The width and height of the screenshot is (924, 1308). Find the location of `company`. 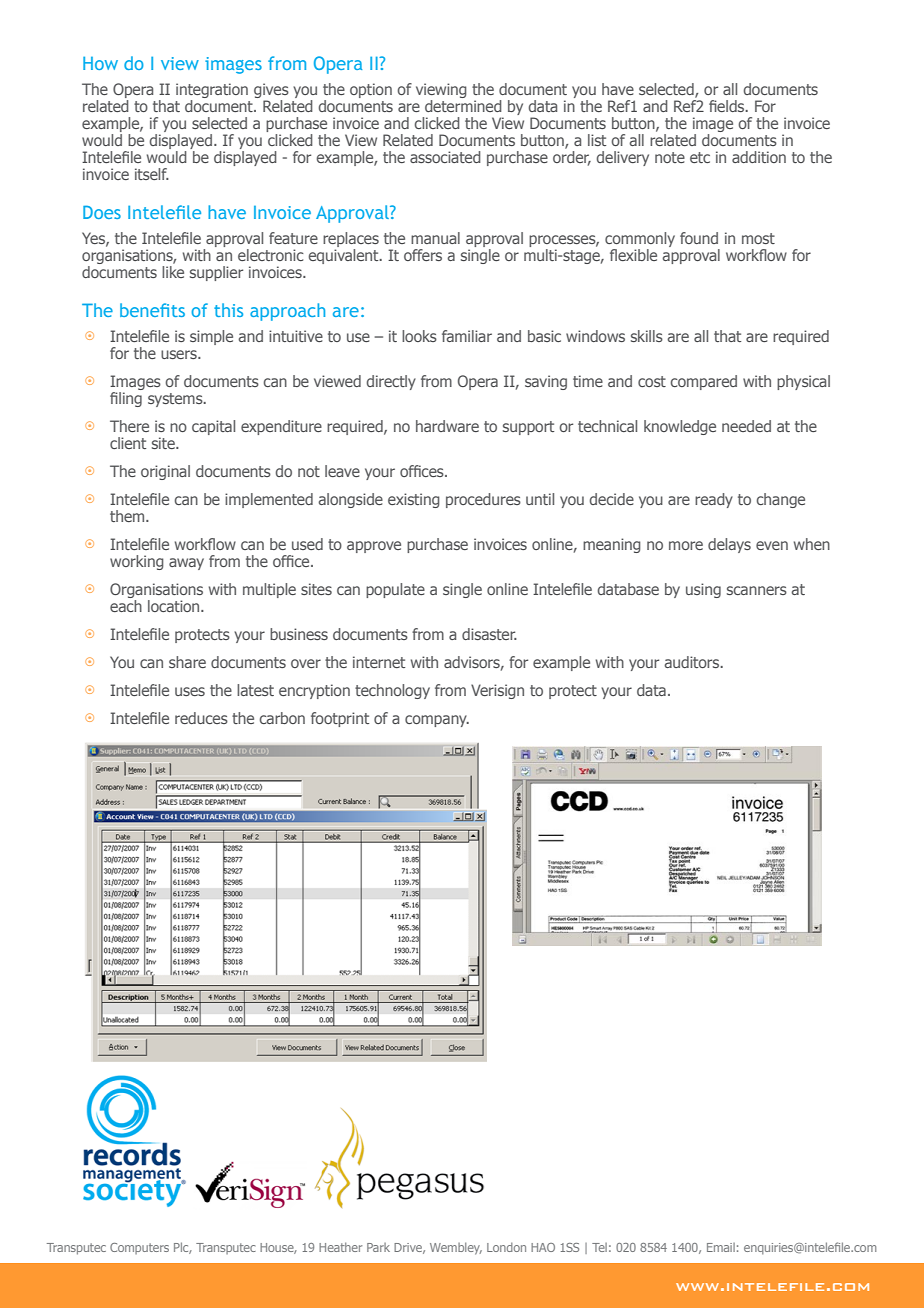

company is located at coordinates (437, 721).
